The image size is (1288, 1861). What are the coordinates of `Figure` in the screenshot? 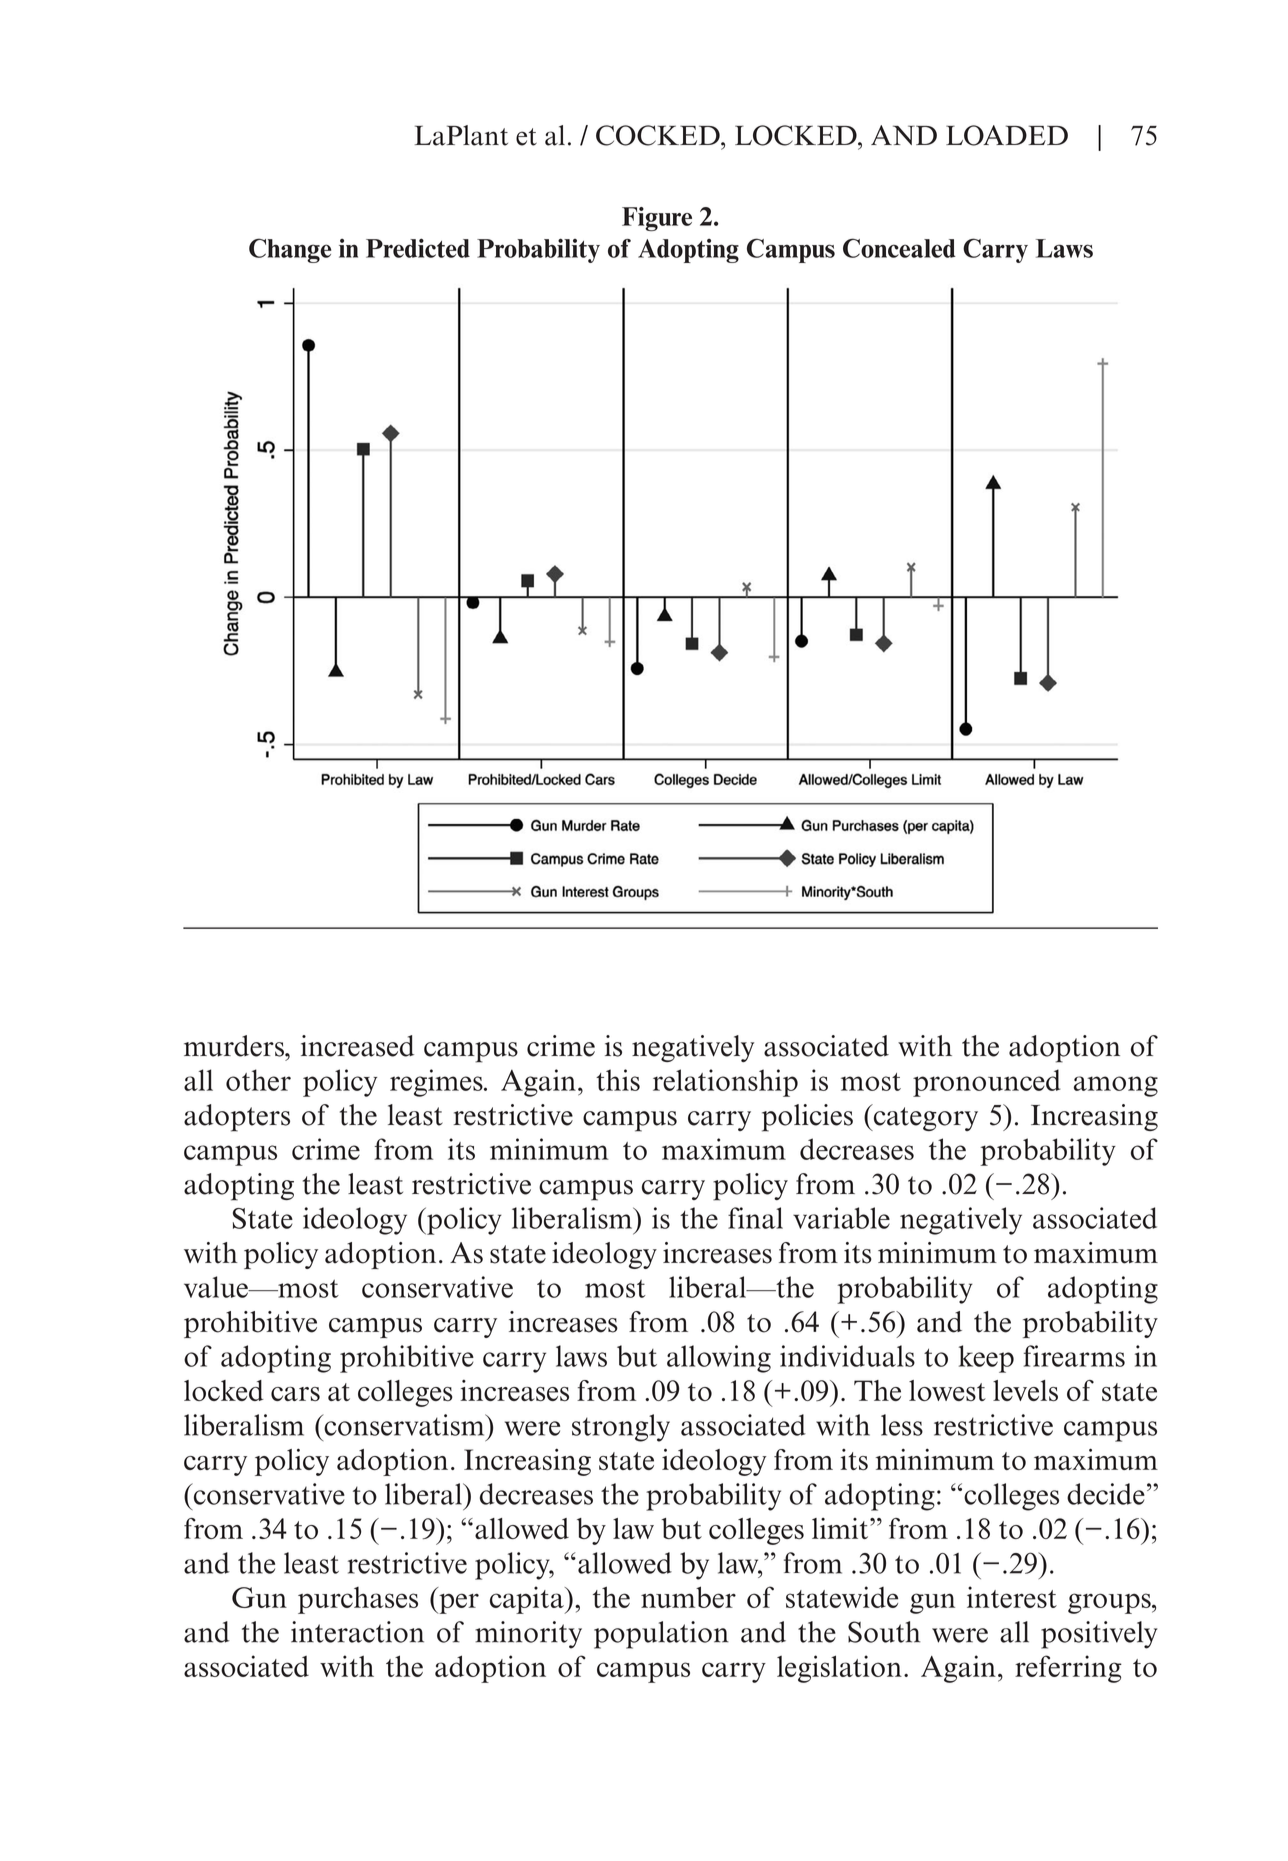 It's located at (657, 219).
